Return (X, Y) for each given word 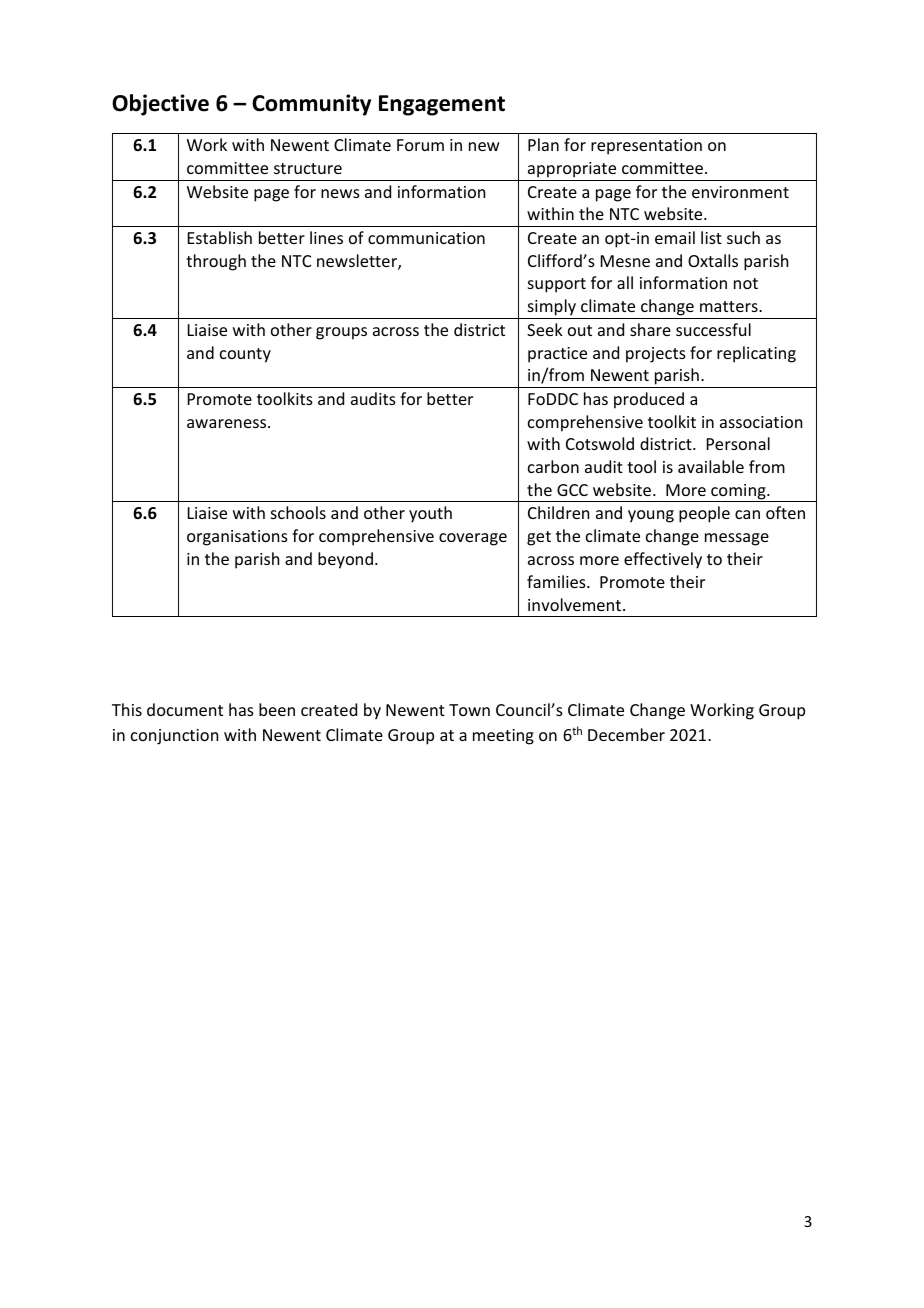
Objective (160, 105)
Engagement (442, 105)
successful (713, 329)
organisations (237, 538)
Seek (545, 329)
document (185, 709)
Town (469, 710)
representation (646, 147)
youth (430, 514)
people (704, 514)
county (245, 355)
